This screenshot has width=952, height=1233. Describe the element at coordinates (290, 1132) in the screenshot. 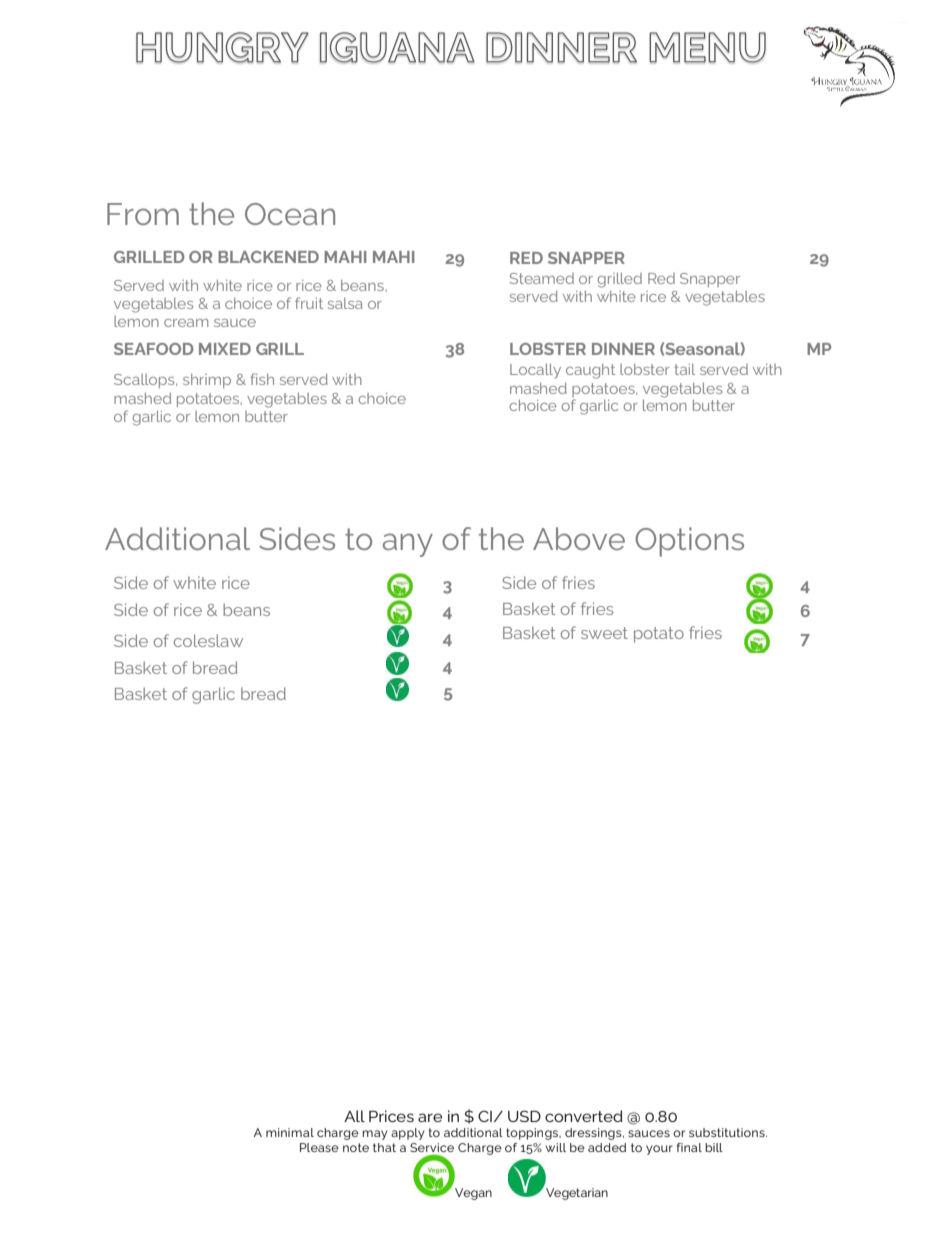

I see `minimal` at that location.
